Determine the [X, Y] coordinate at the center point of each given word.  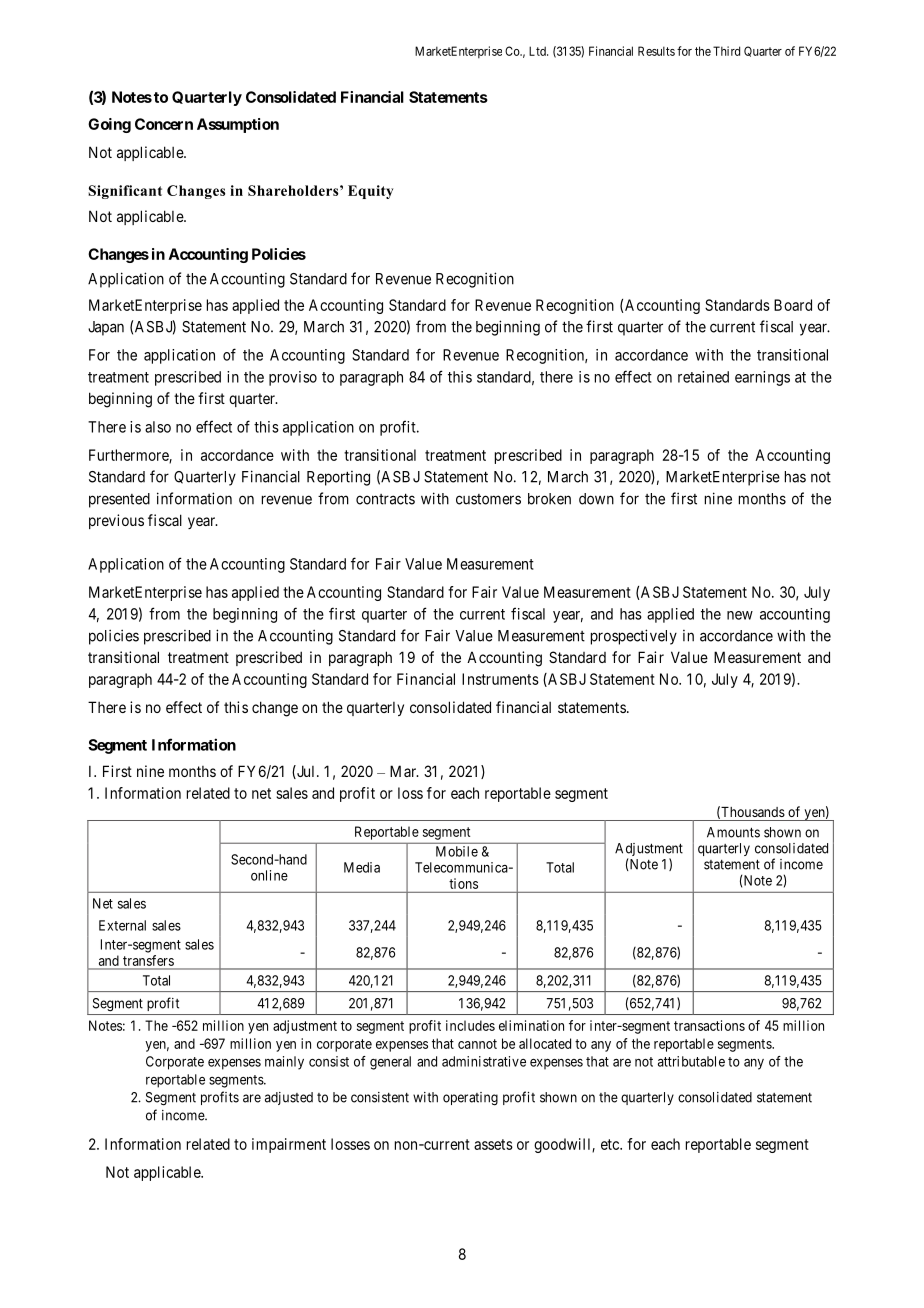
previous [116, 521]
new [740, 615]
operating [470, 1099]
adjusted [289, 1098]
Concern [164, 124]
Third [726, 51]
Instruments [500, 679]
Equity [370, 192]
